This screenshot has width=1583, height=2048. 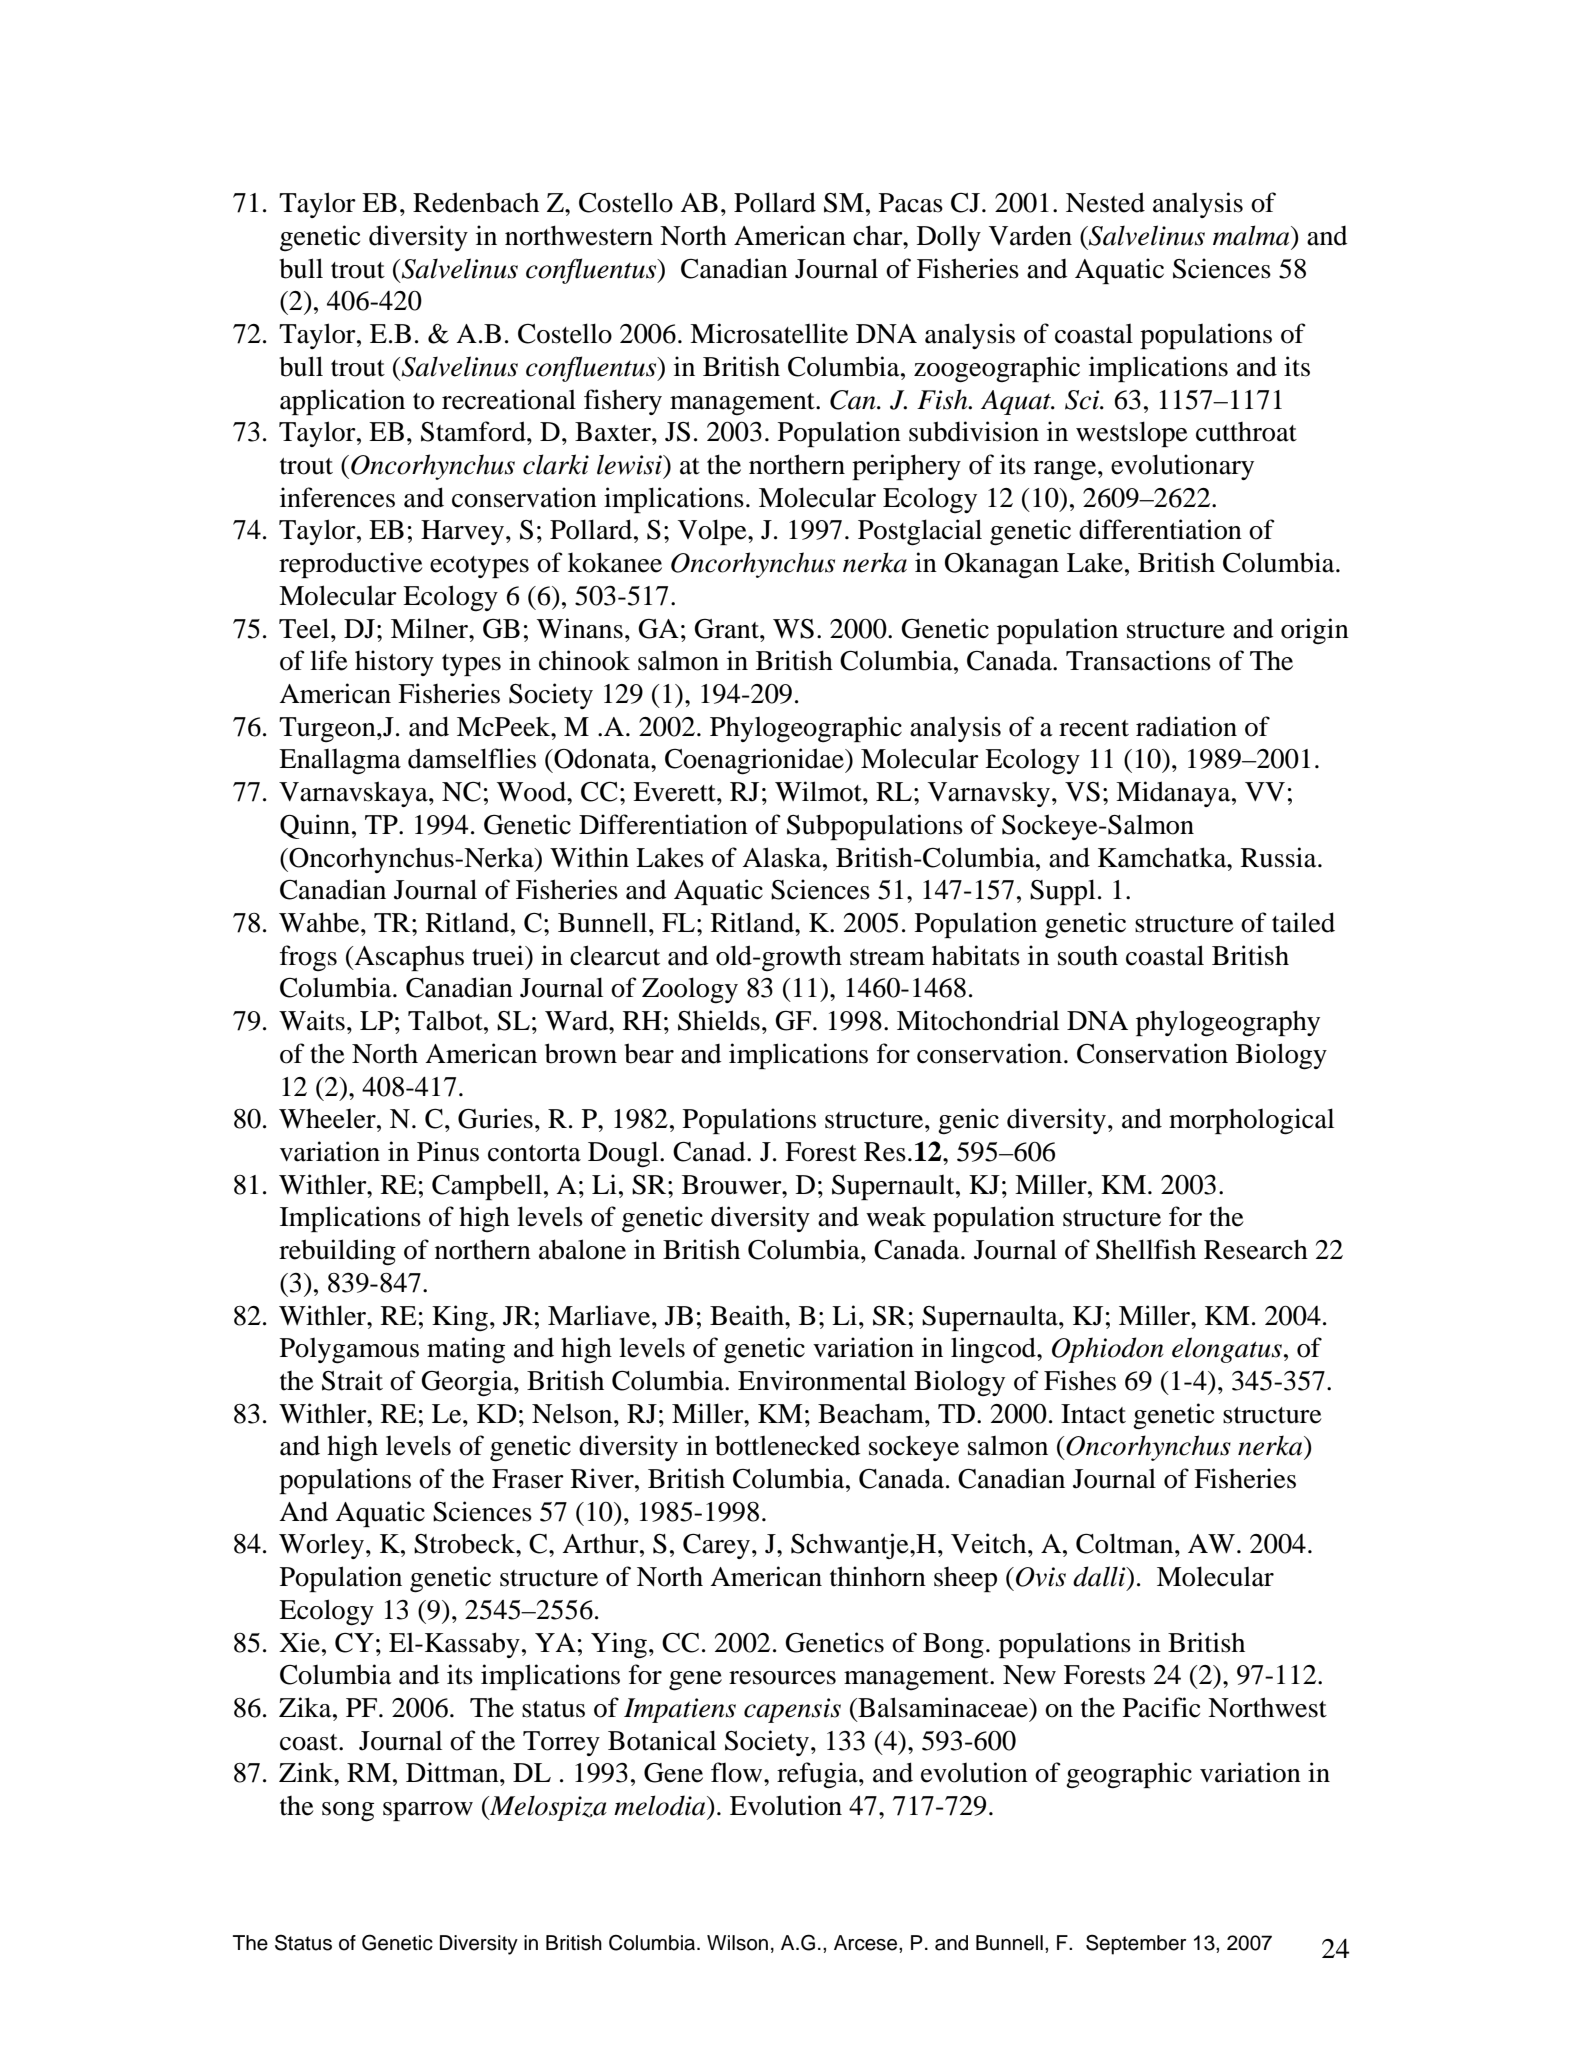 I want to click on application, so click(x=342, y=402).
